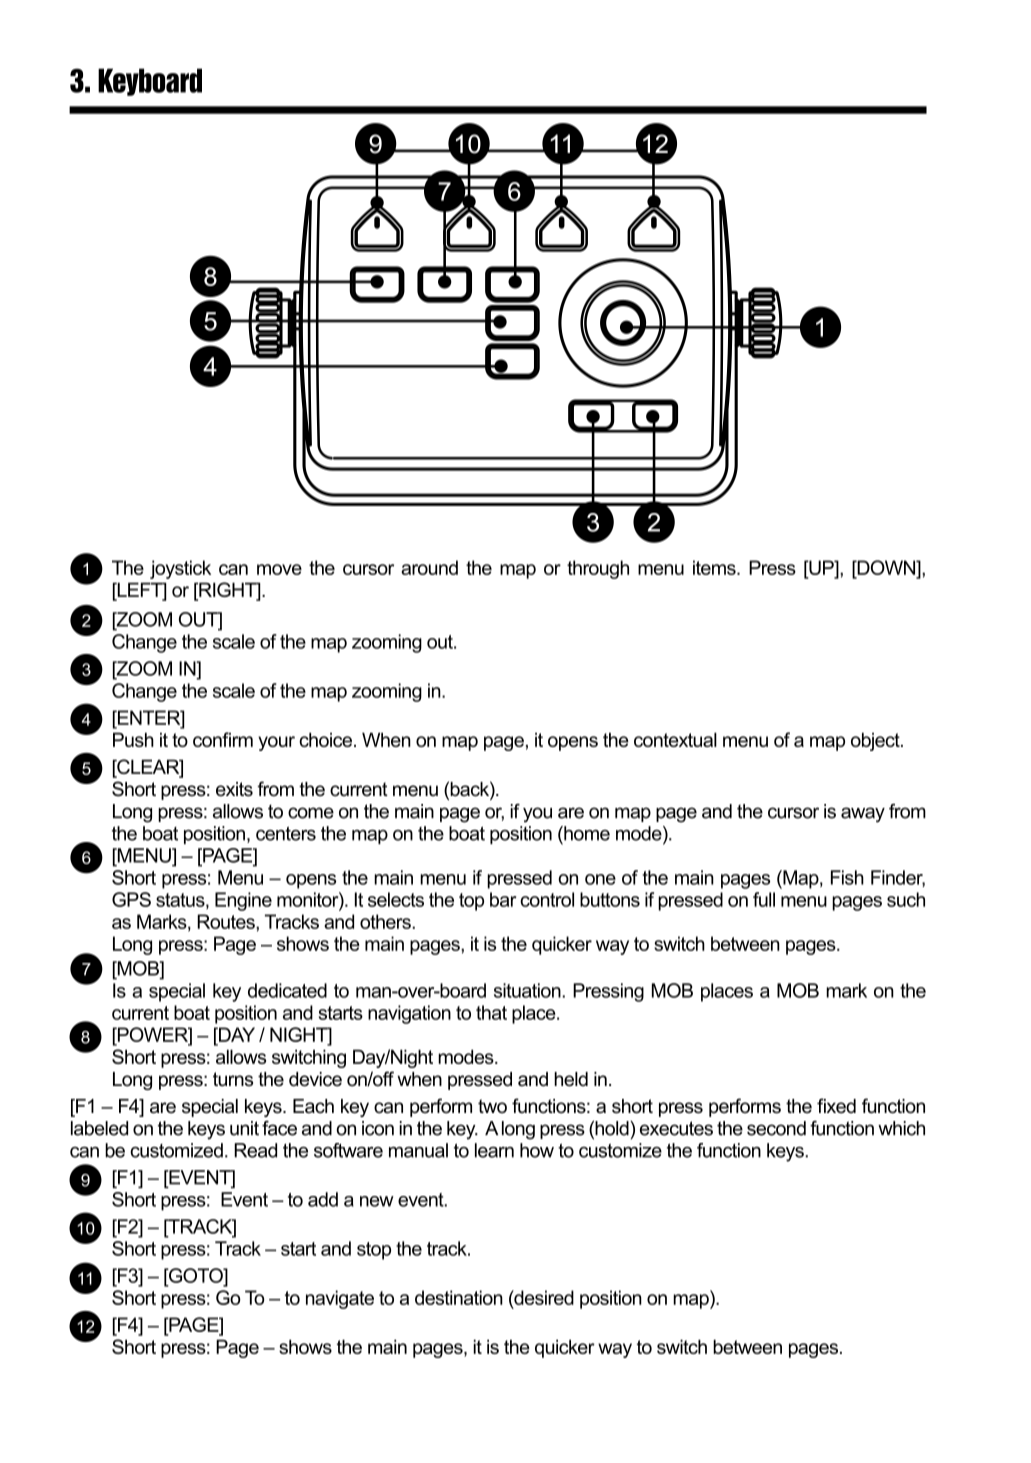  I want to click on full, so click(764, 899).
